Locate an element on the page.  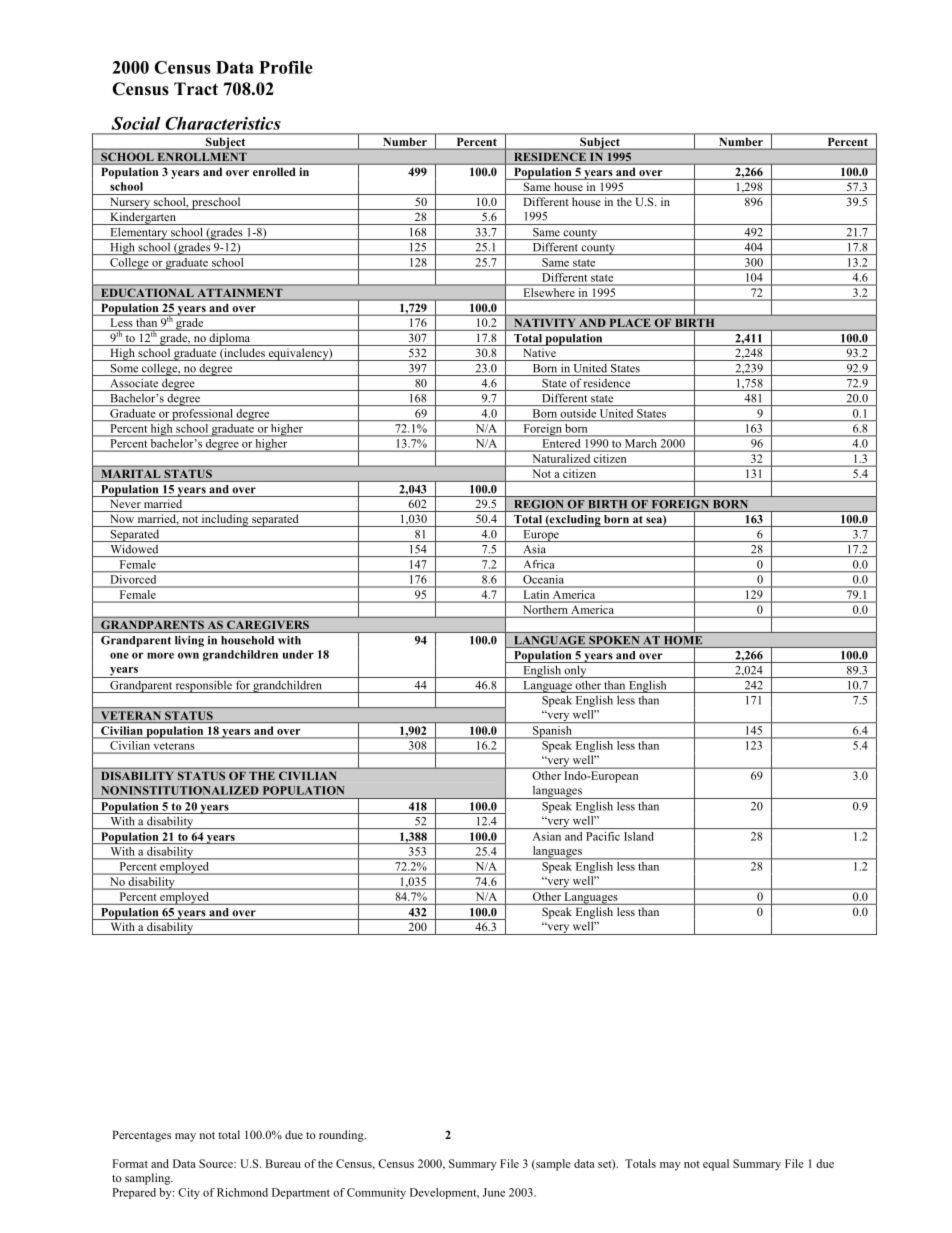
Characteristics is located at coordinates (223, 123).
